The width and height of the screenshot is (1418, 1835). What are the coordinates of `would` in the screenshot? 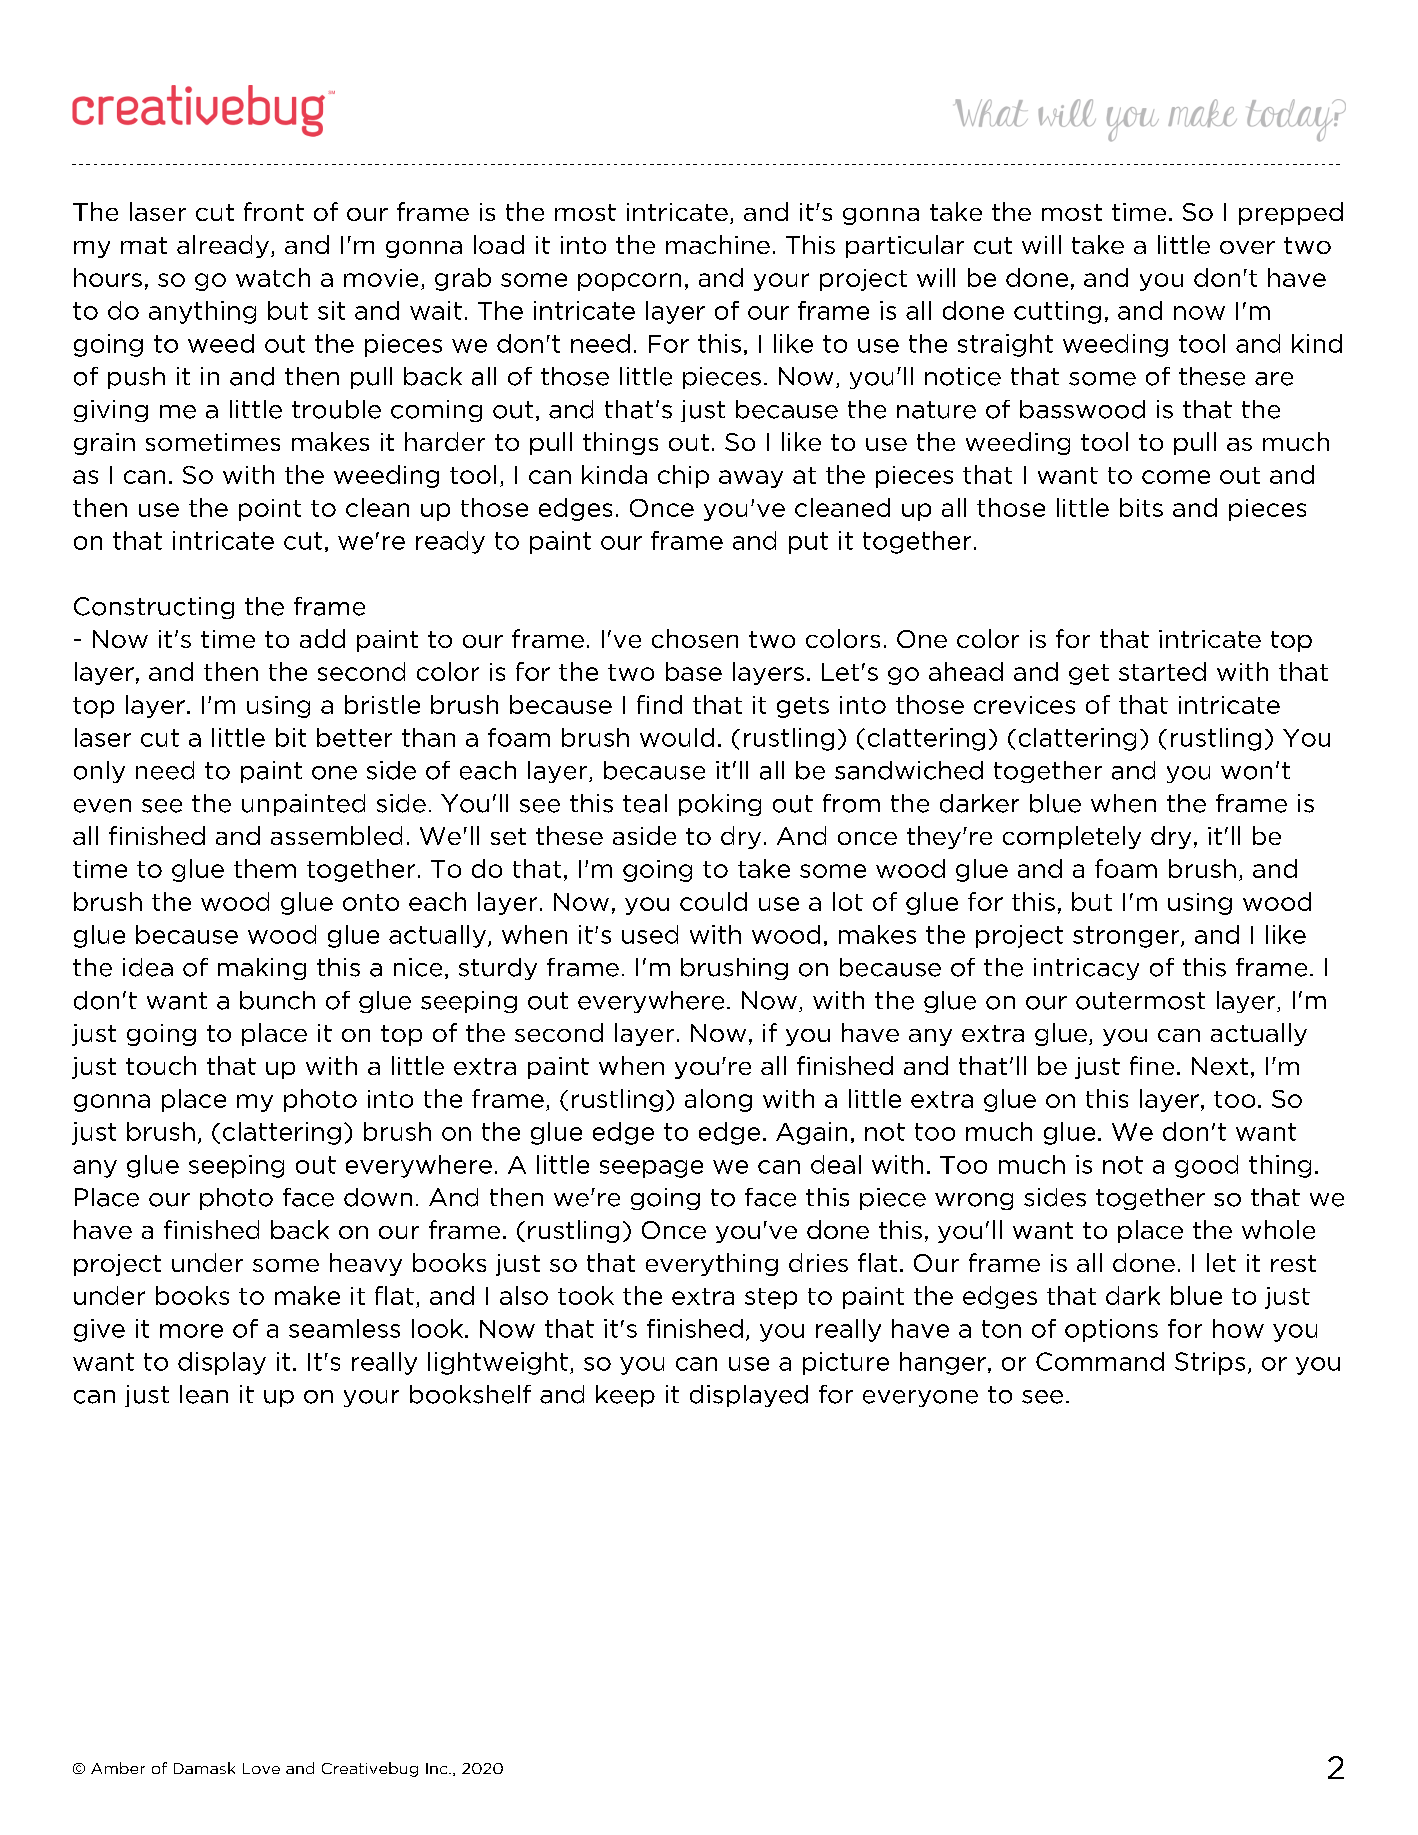 It's located at (677, 737).
